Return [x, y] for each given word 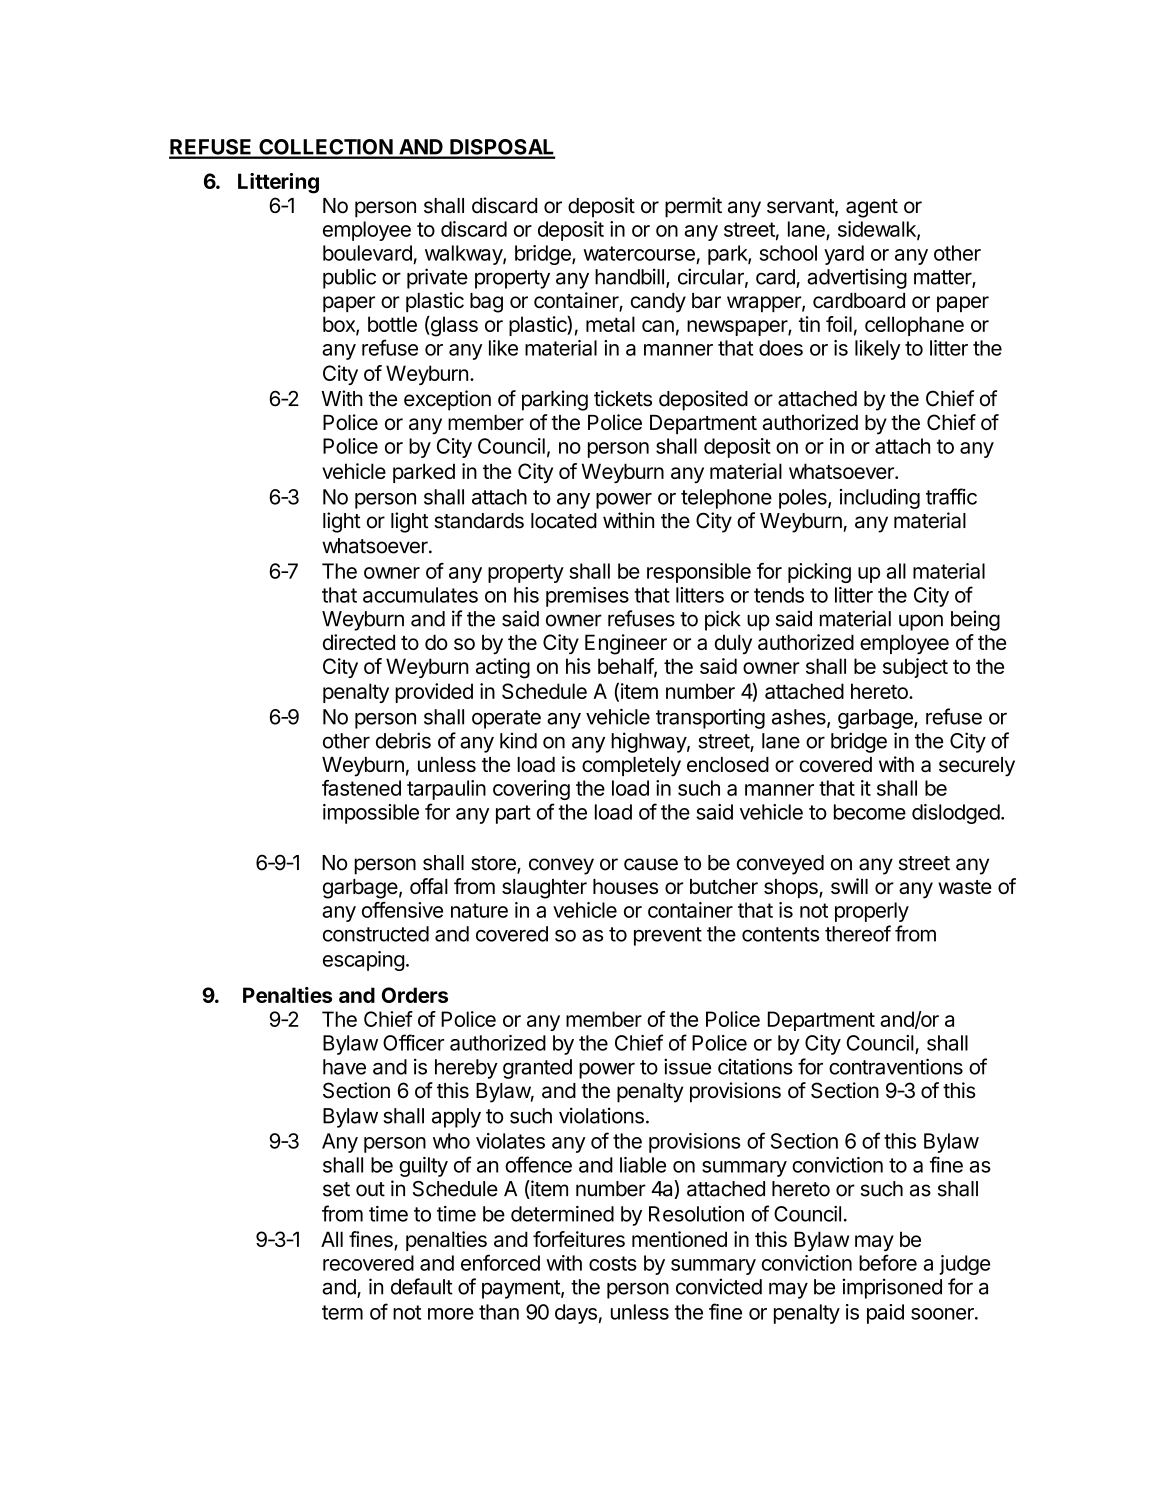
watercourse [639, 253]
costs [613, 1263]
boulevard [367, 253]
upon [921, 622]
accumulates [420, 595]
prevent [668, 936]
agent [872, 208]
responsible [699, 573]
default [422, 1286]
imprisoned [892, 1288]
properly [872, 912]
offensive [402, 910]
